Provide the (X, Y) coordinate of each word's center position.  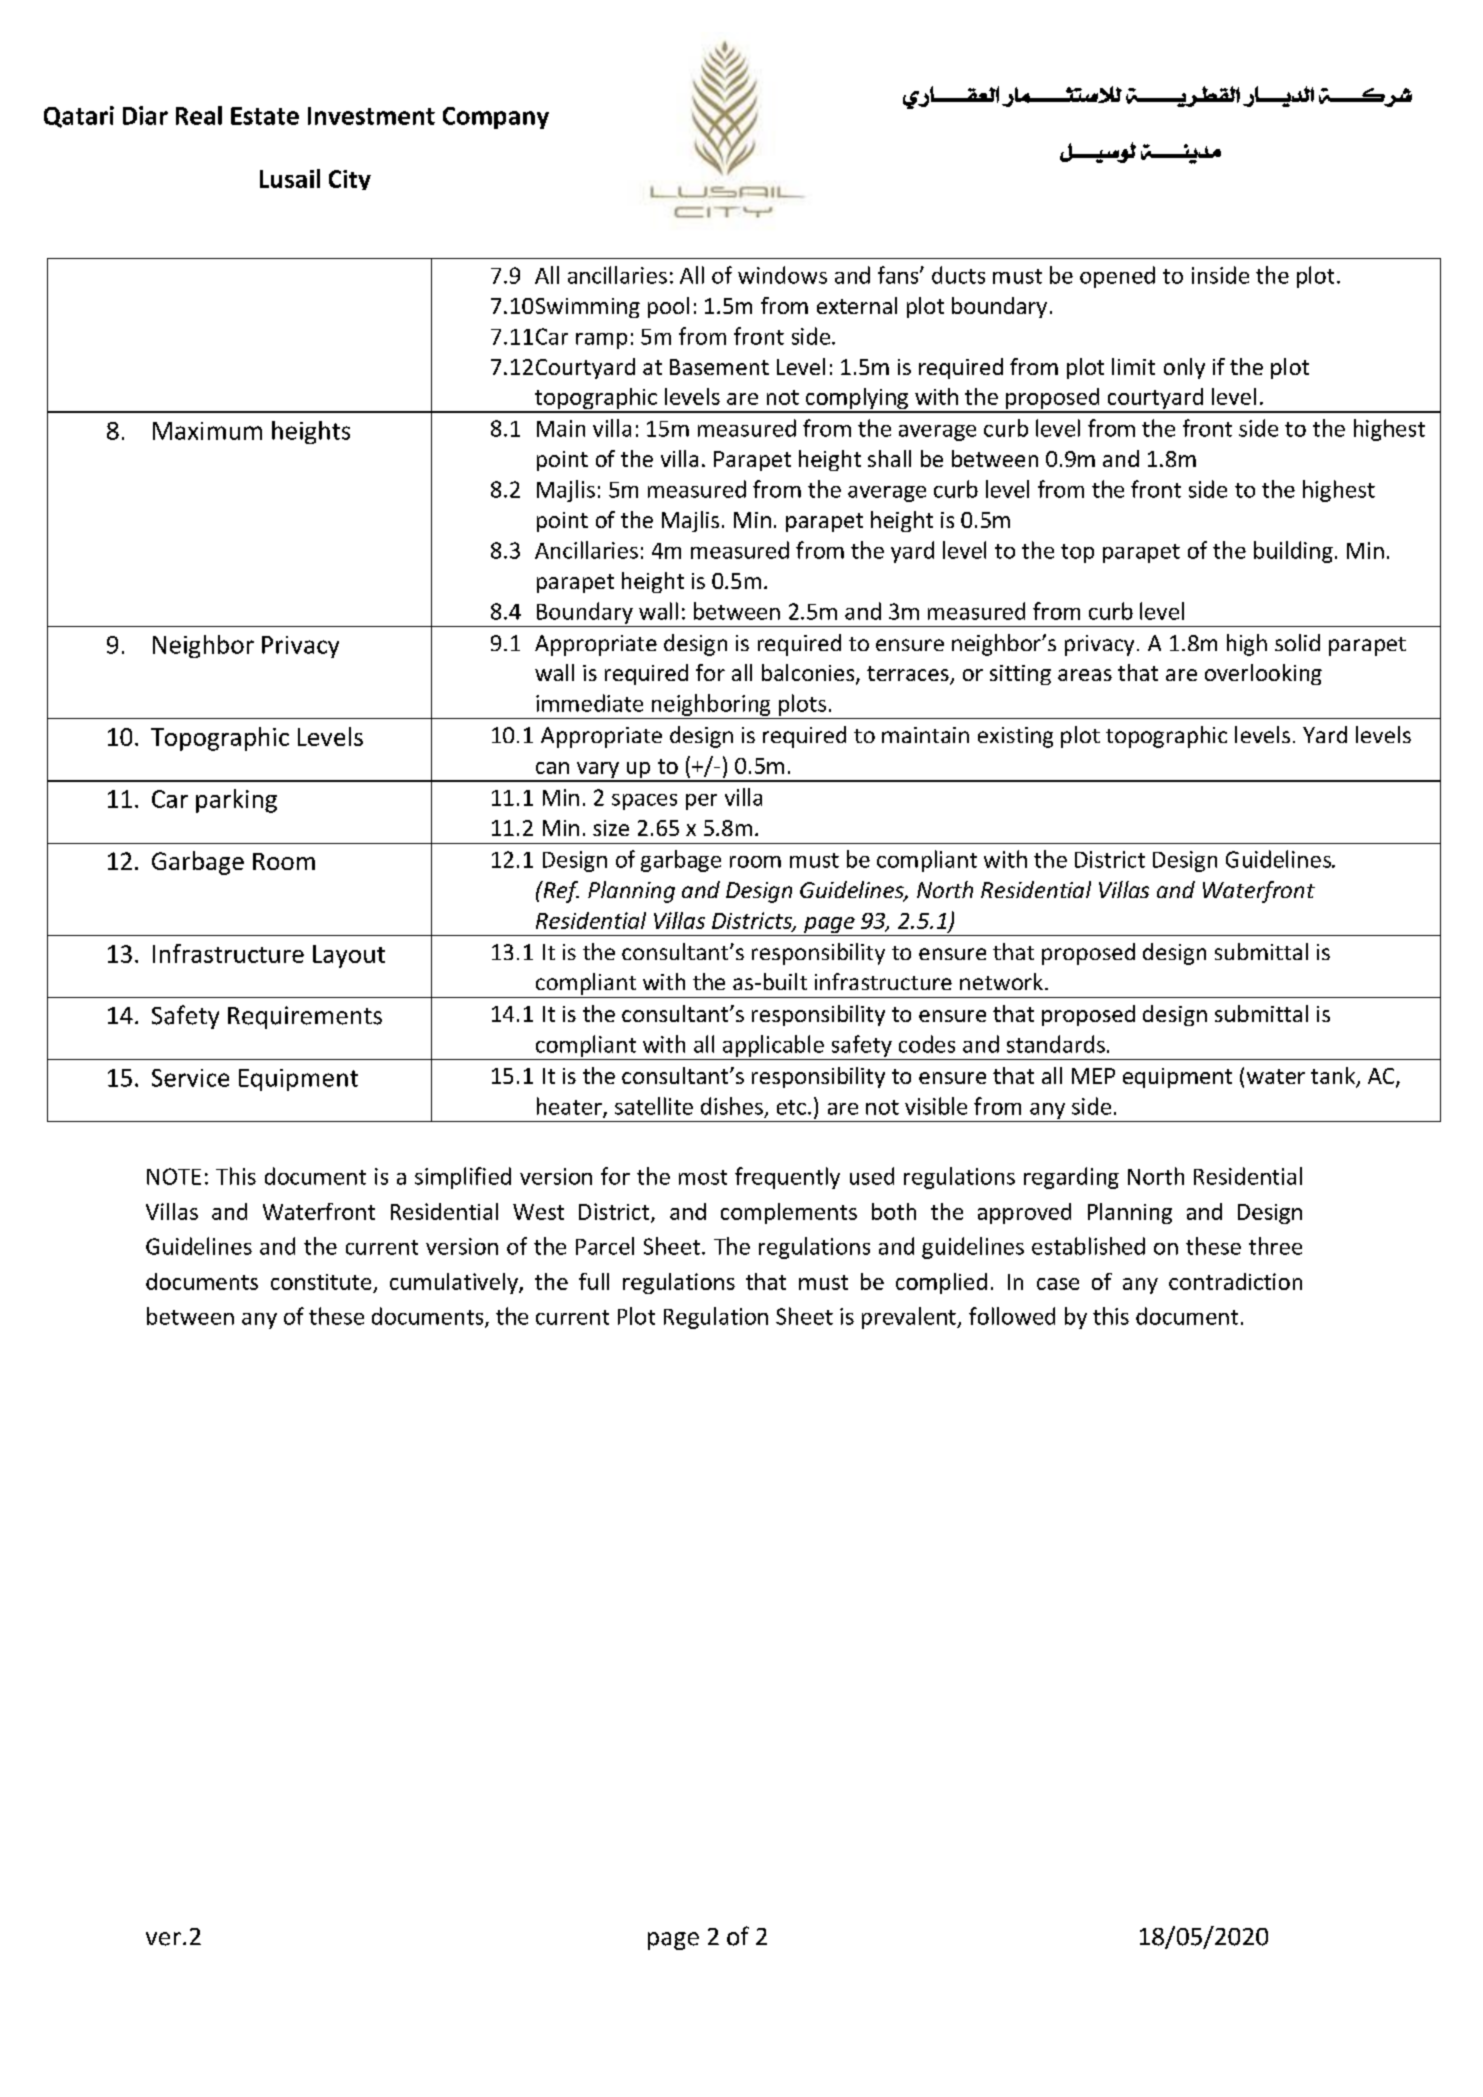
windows (782, 275)
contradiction (1235, 1281)
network (1003, 981)
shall (889, 458)
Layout (349, 956)
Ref (560, 892)
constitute (321, 1282)
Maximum (207, 431)
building (1293, 552)
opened (1117, 277)
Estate (265, 116)
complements (789, 1213)
